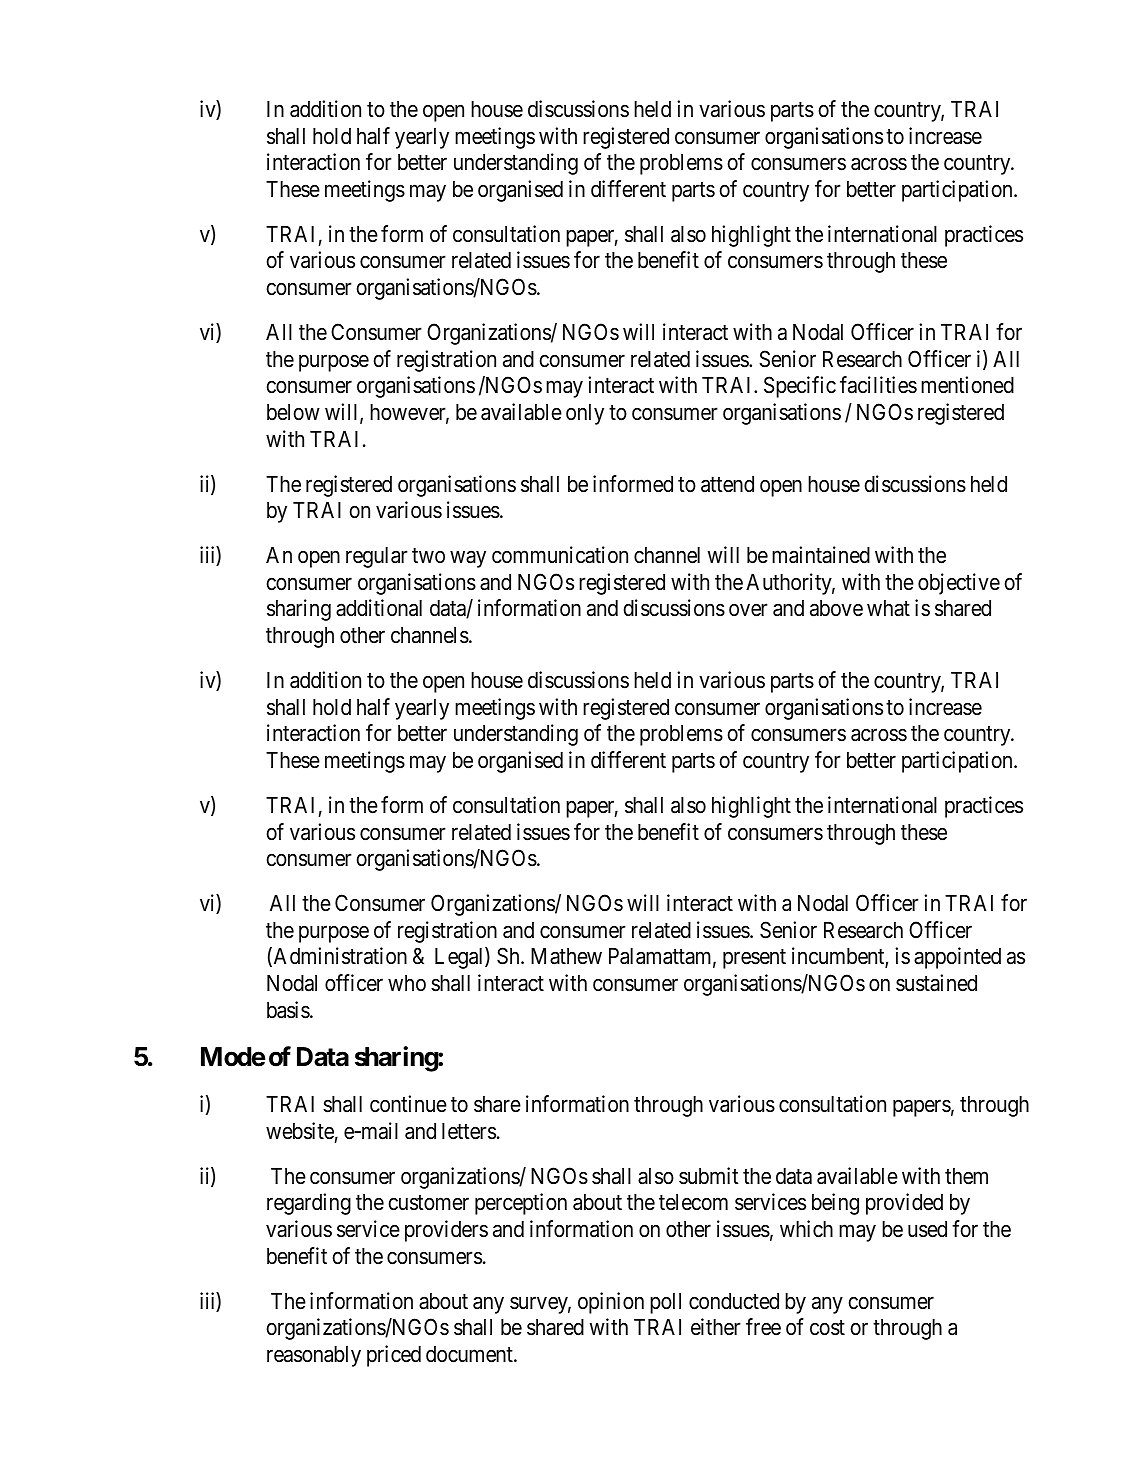 The width and height of the screenshot is (1130, 1463). What do you see at coordinates (611, 1303) in the screenshot?
I see `opinion` at bounding box center [611, 1303].
